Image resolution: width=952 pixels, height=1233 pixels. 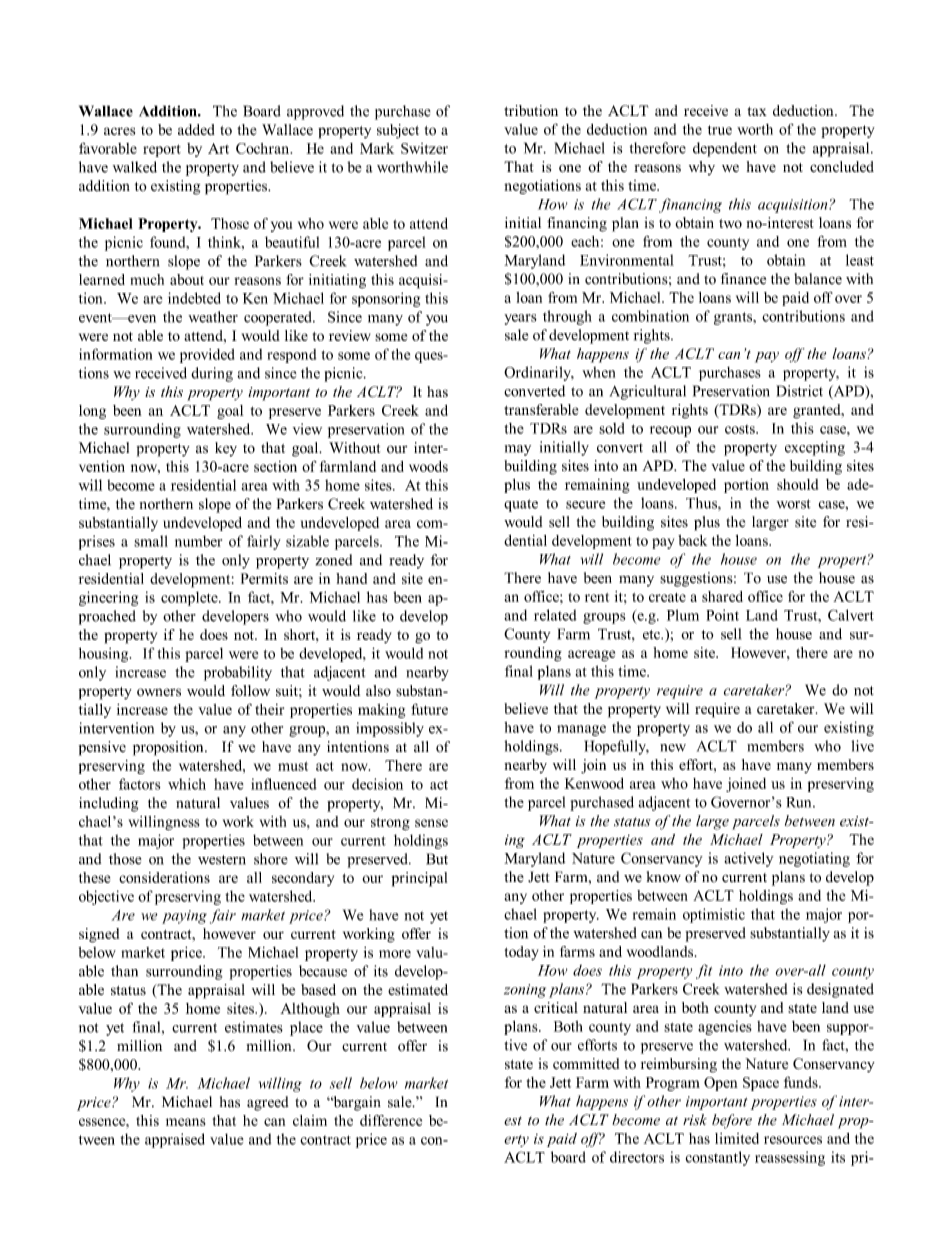 What do you see at coordinates (190, 598) in the screenshot?
I see `complete` at bounding box center [190, 598].
